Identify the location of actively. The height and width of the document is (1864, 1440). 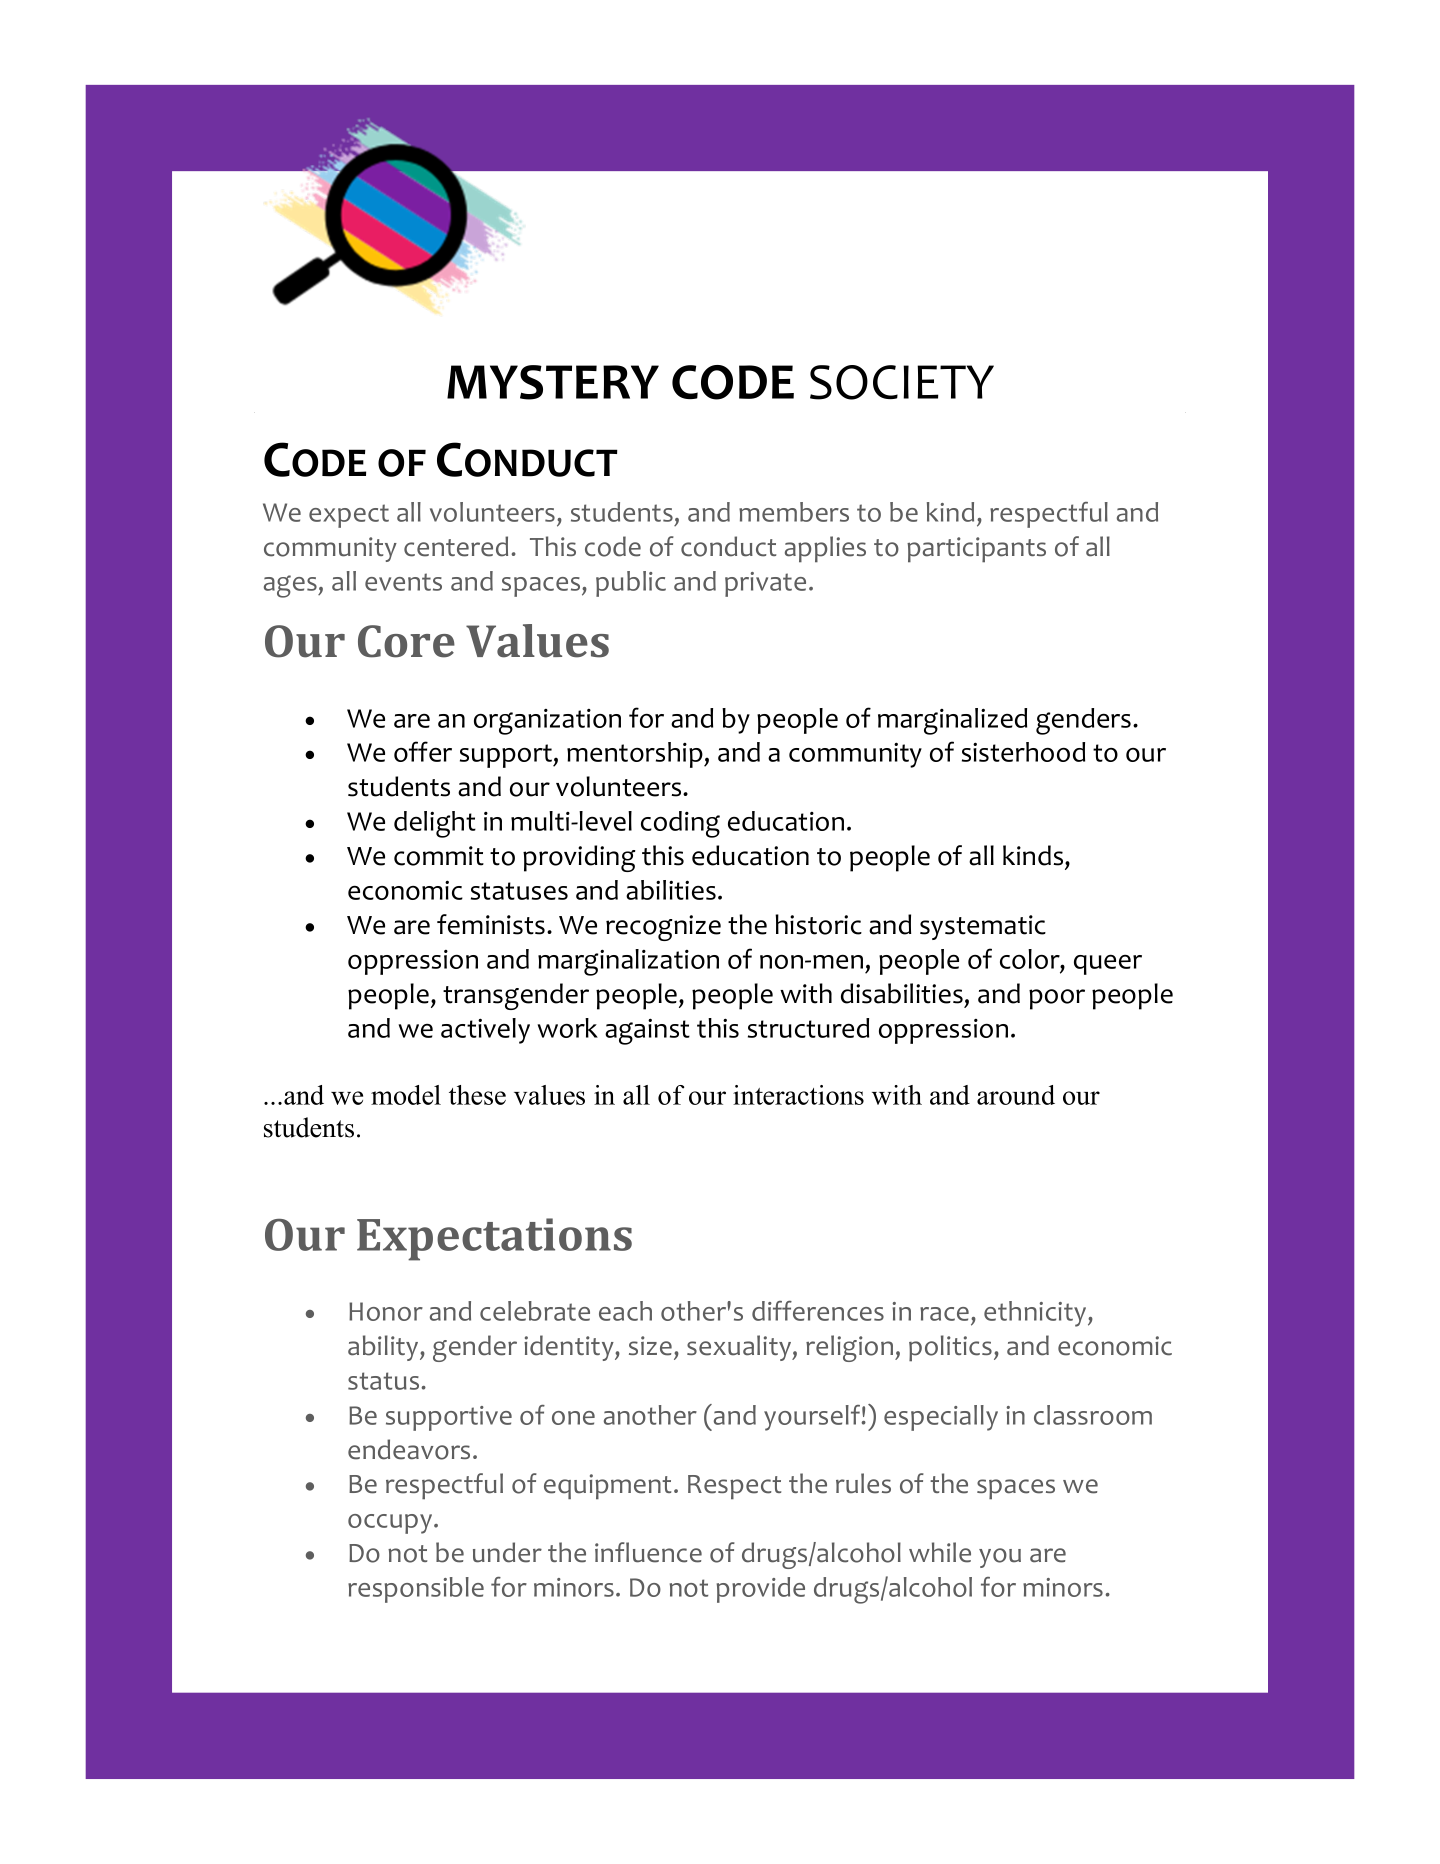
(485, 1031).
